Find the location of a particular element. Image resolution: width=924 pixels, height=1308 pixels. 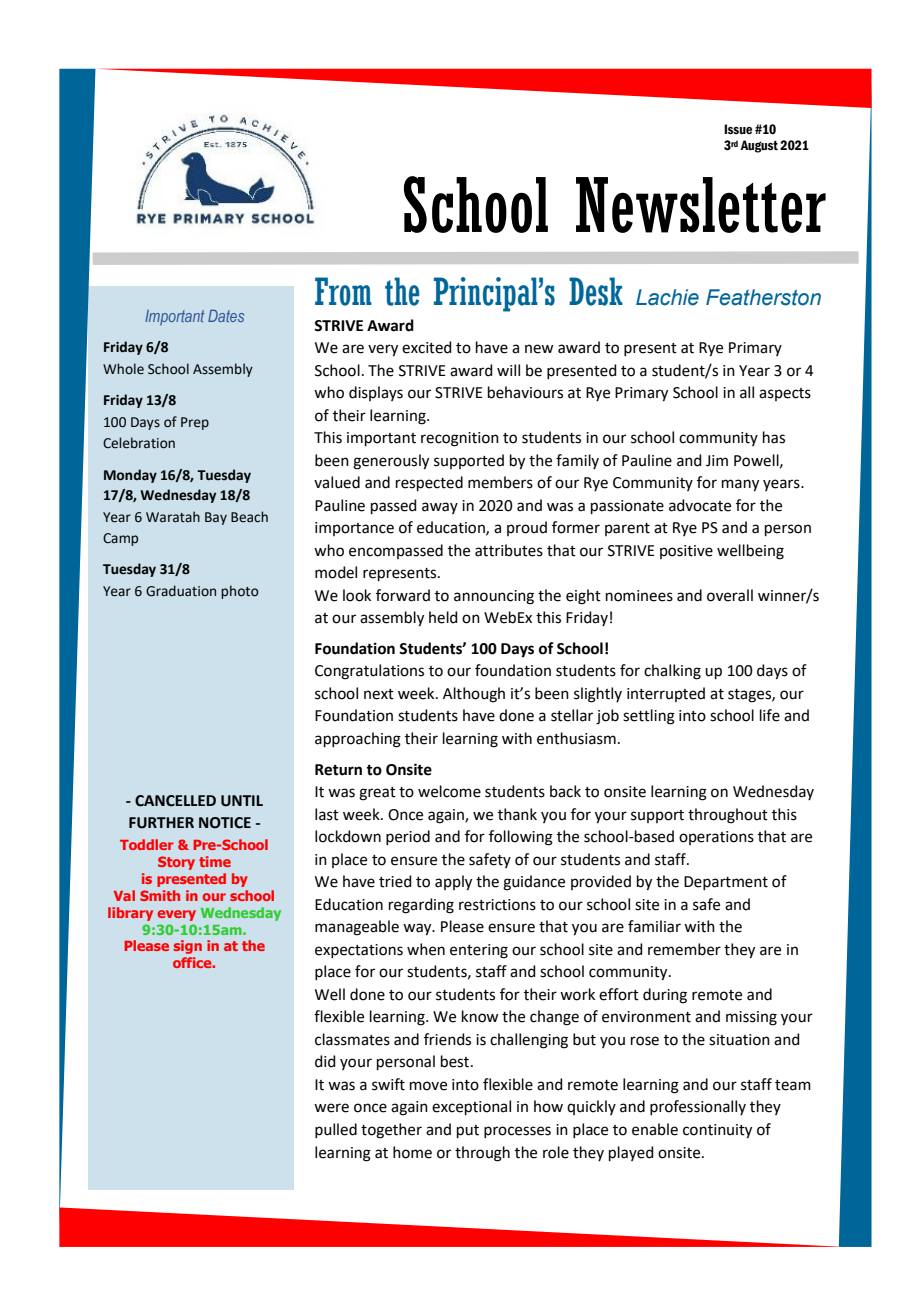

apply is located at coordinates (453, 883).
